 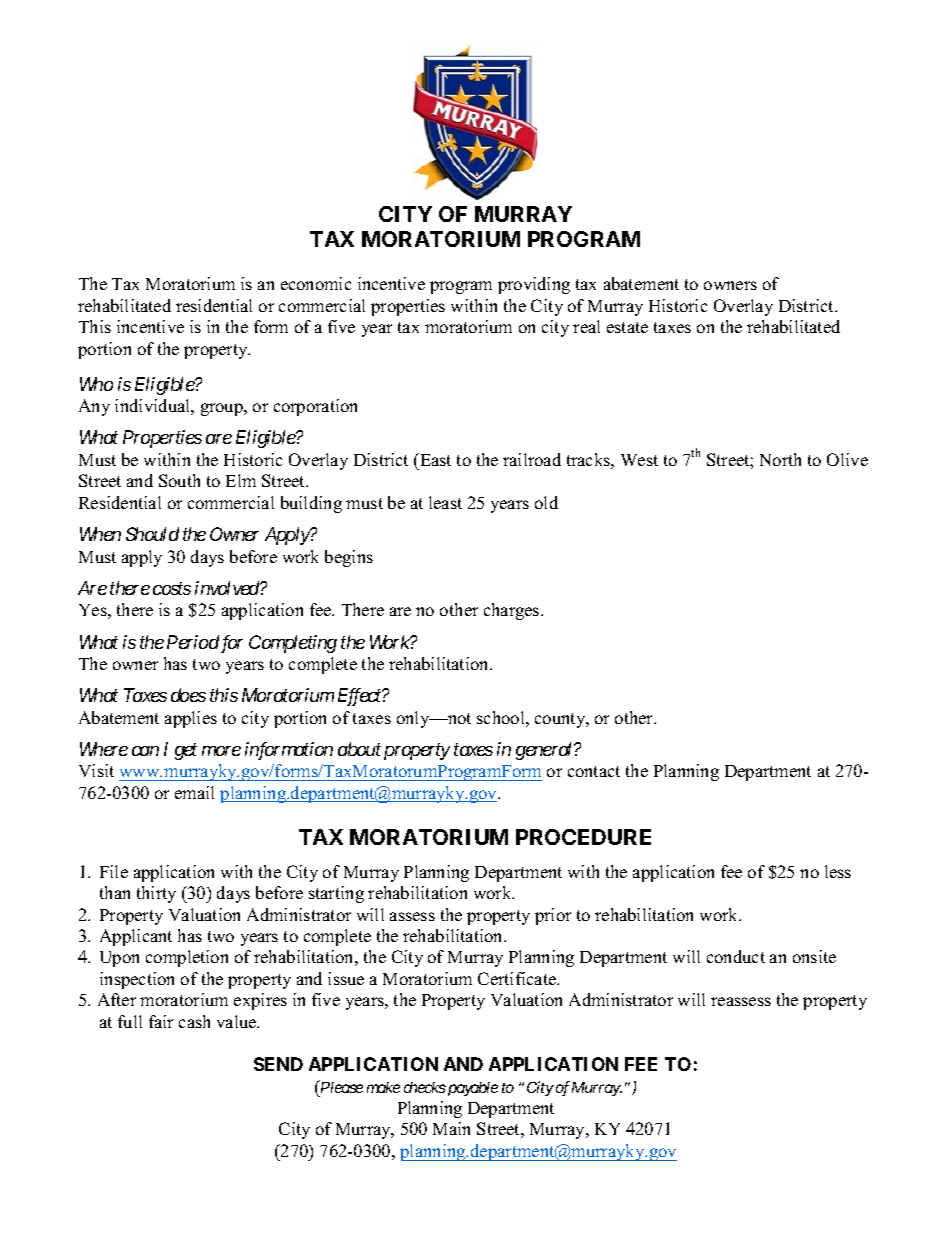 What do you see at coordinates (534, 285) in the document?
I see `providing` at bounding box center [534, 285].
